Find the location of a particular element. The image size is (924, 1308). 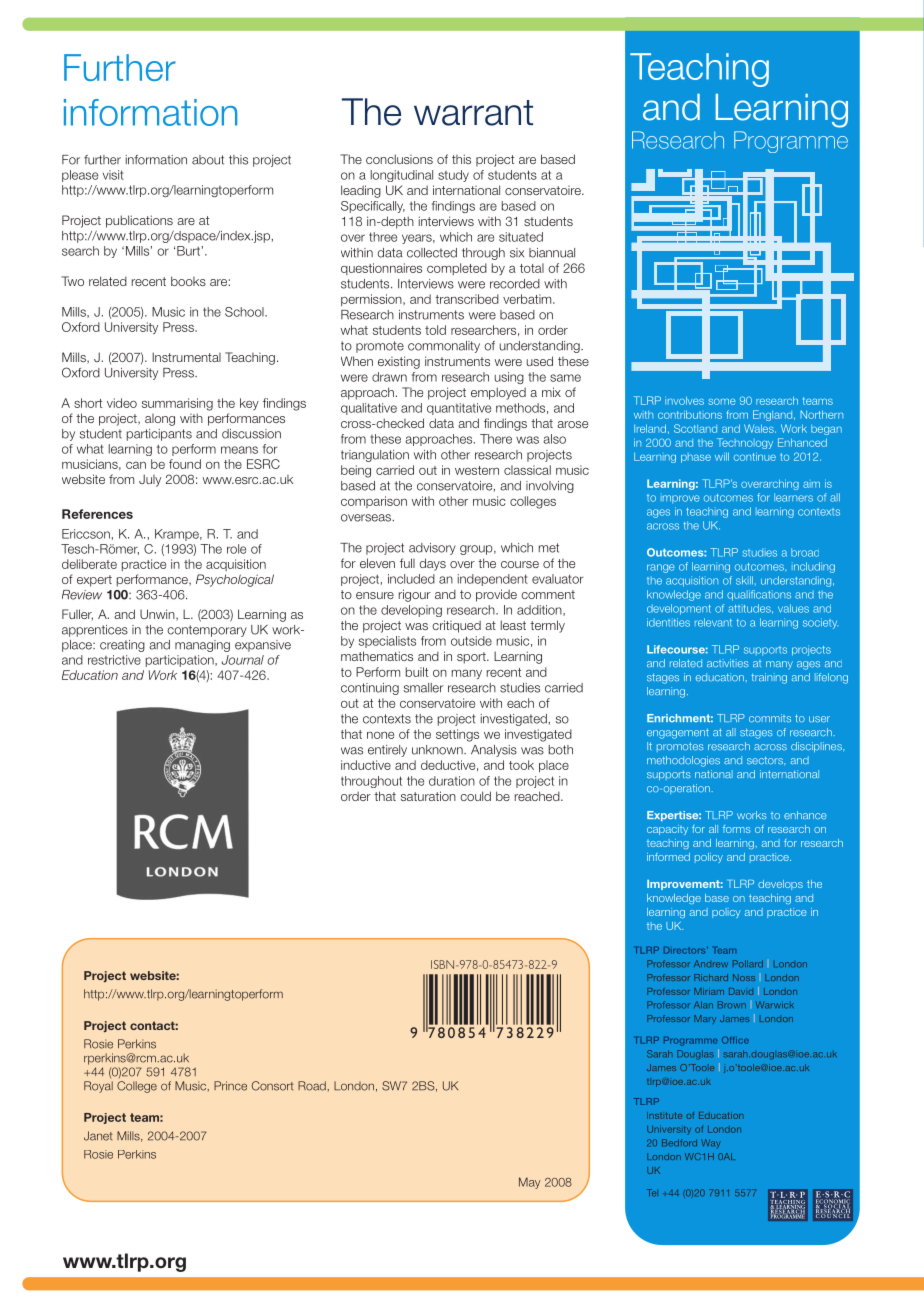

Janet is located at coordinates (98, 1136).
